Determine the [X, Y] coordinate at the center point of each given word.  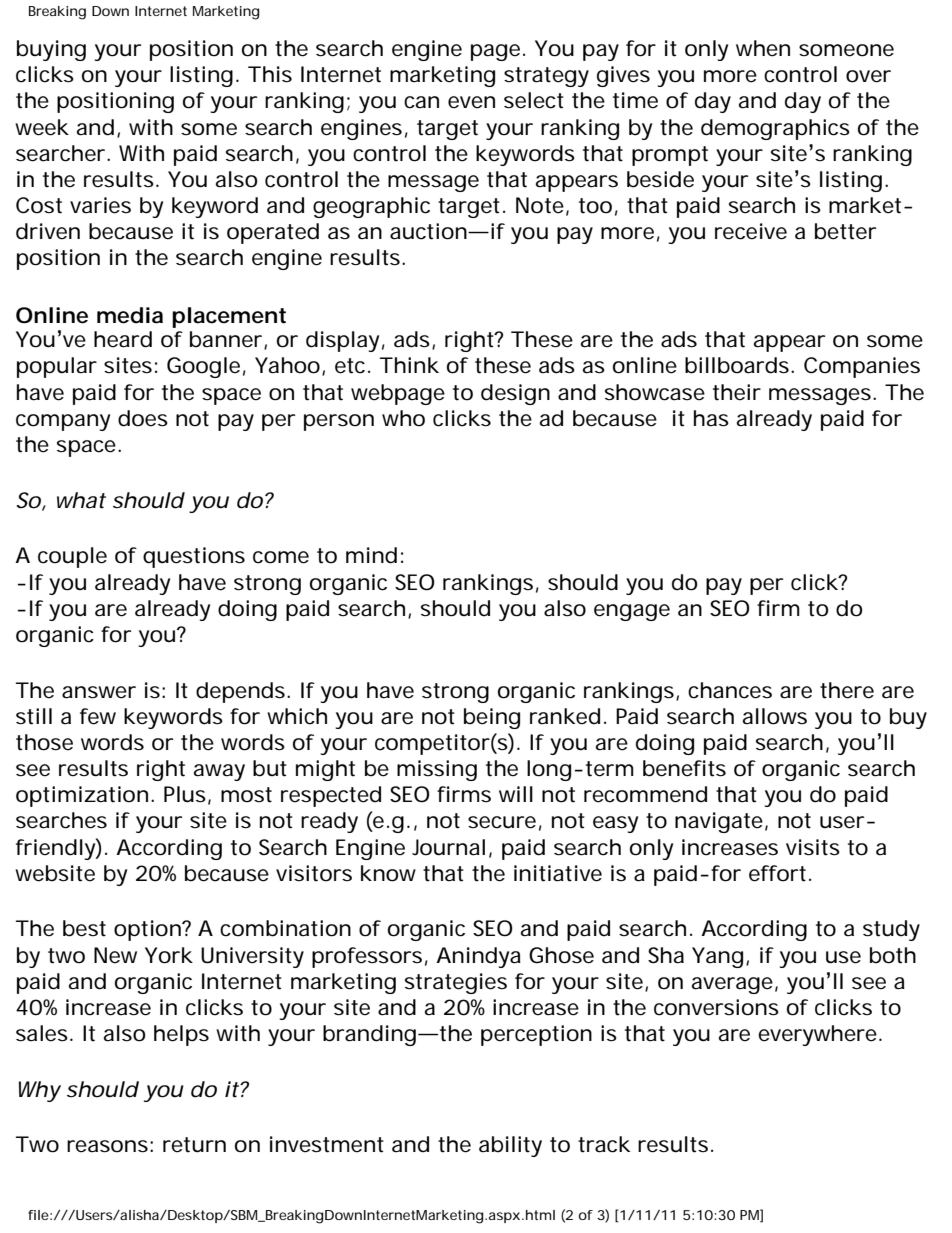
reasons [107, 1146]
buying [51, 50]
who [403, 418]
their [737, 392]
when [763, 48]
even [471, 102]
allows [775, 716]
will [516, 794]
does [143, 418]
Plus [185, 794]
